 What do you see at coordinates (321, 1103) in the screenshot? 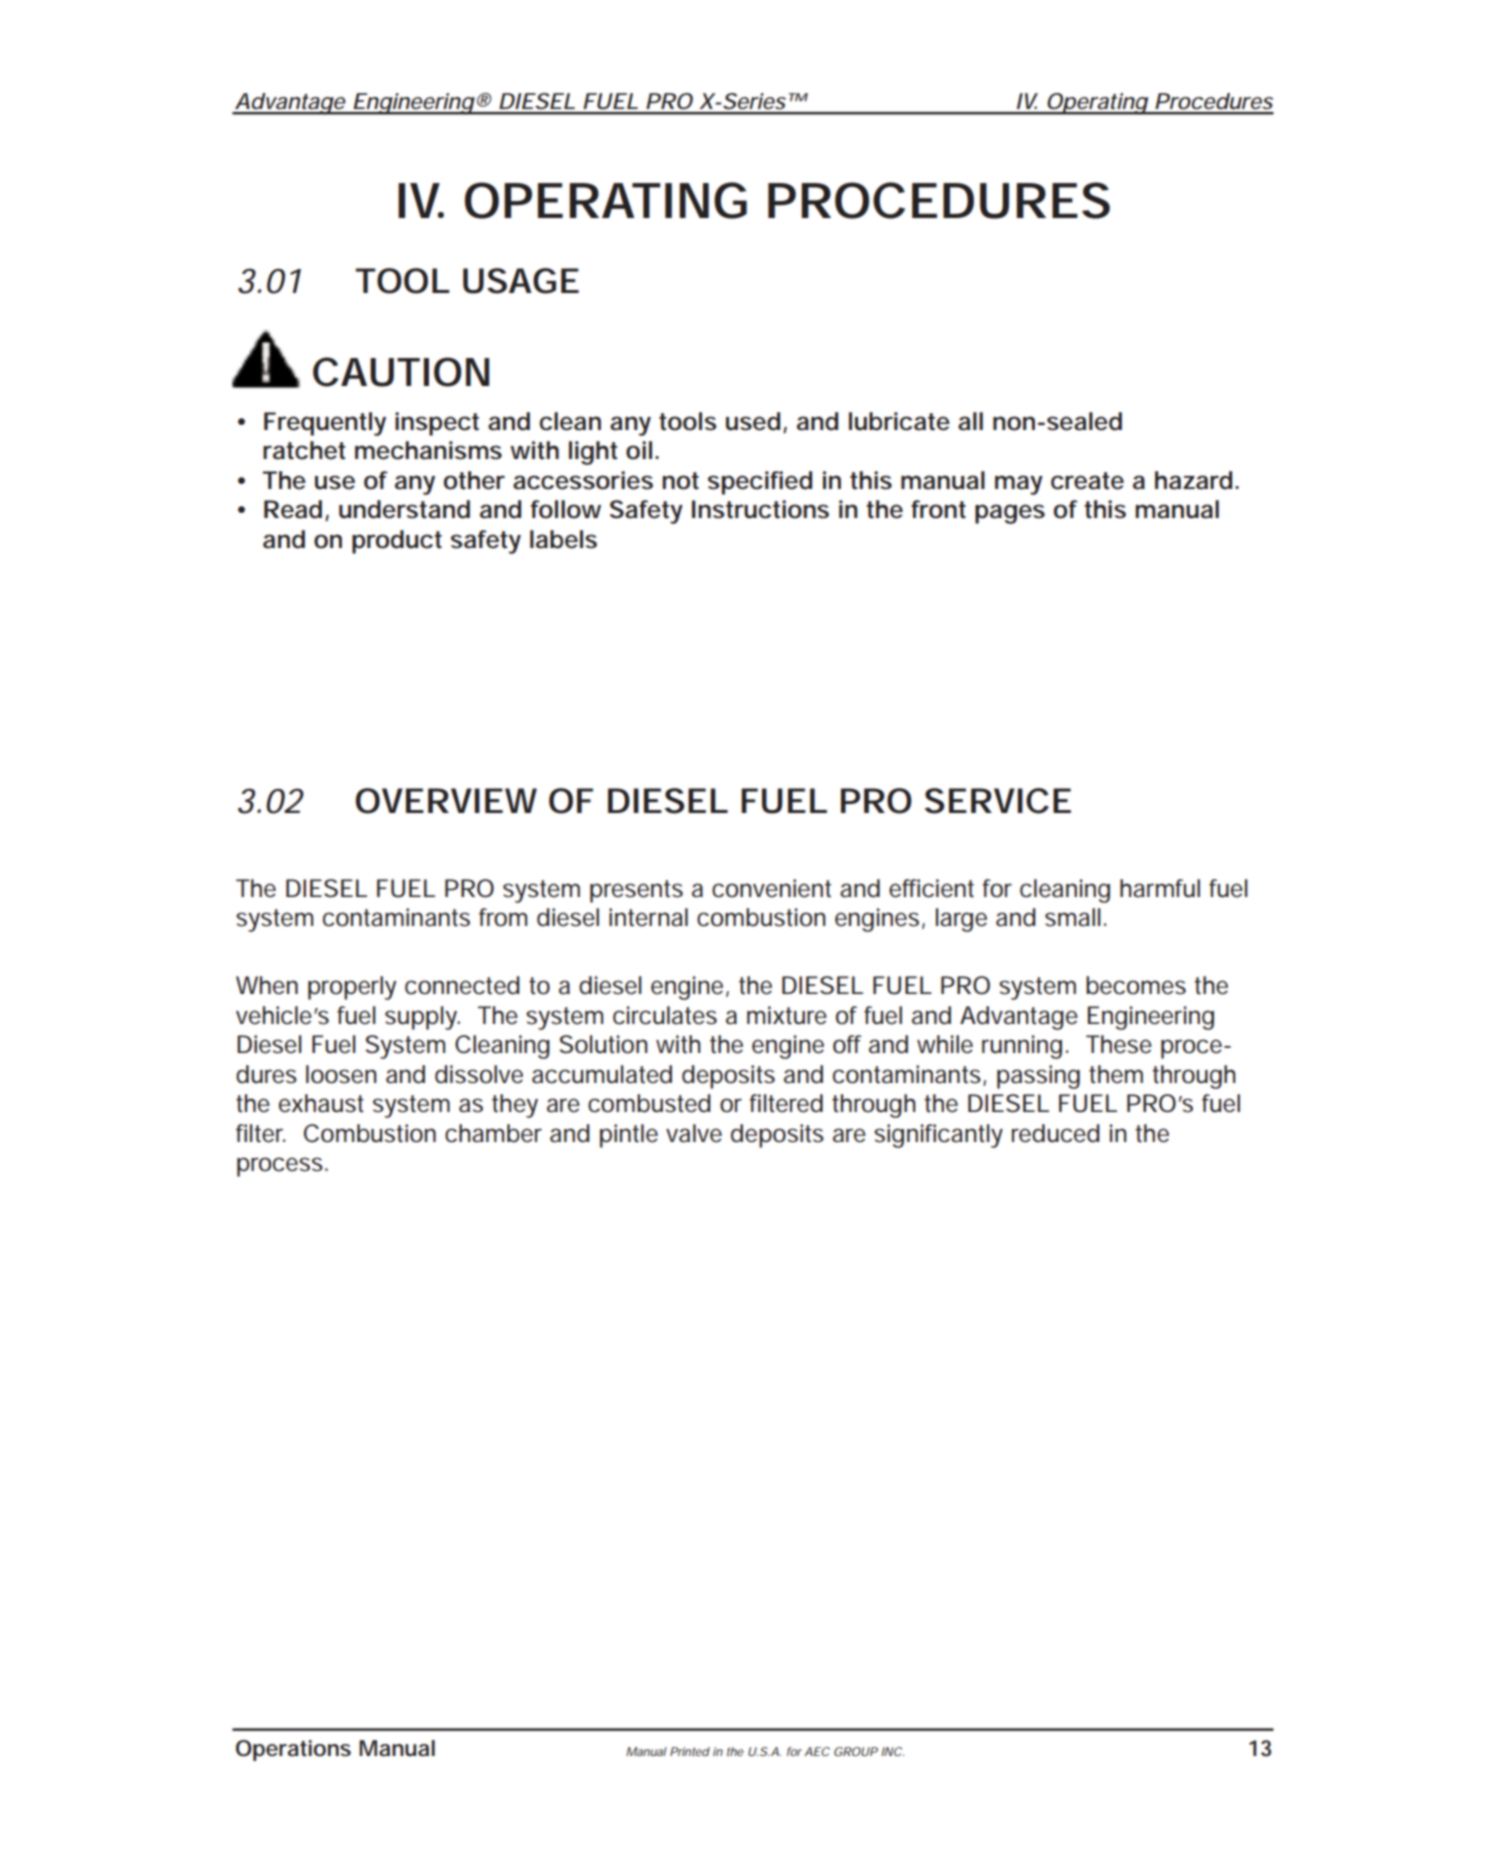
I see `exhaust` at bounding box center [321, 1103].
